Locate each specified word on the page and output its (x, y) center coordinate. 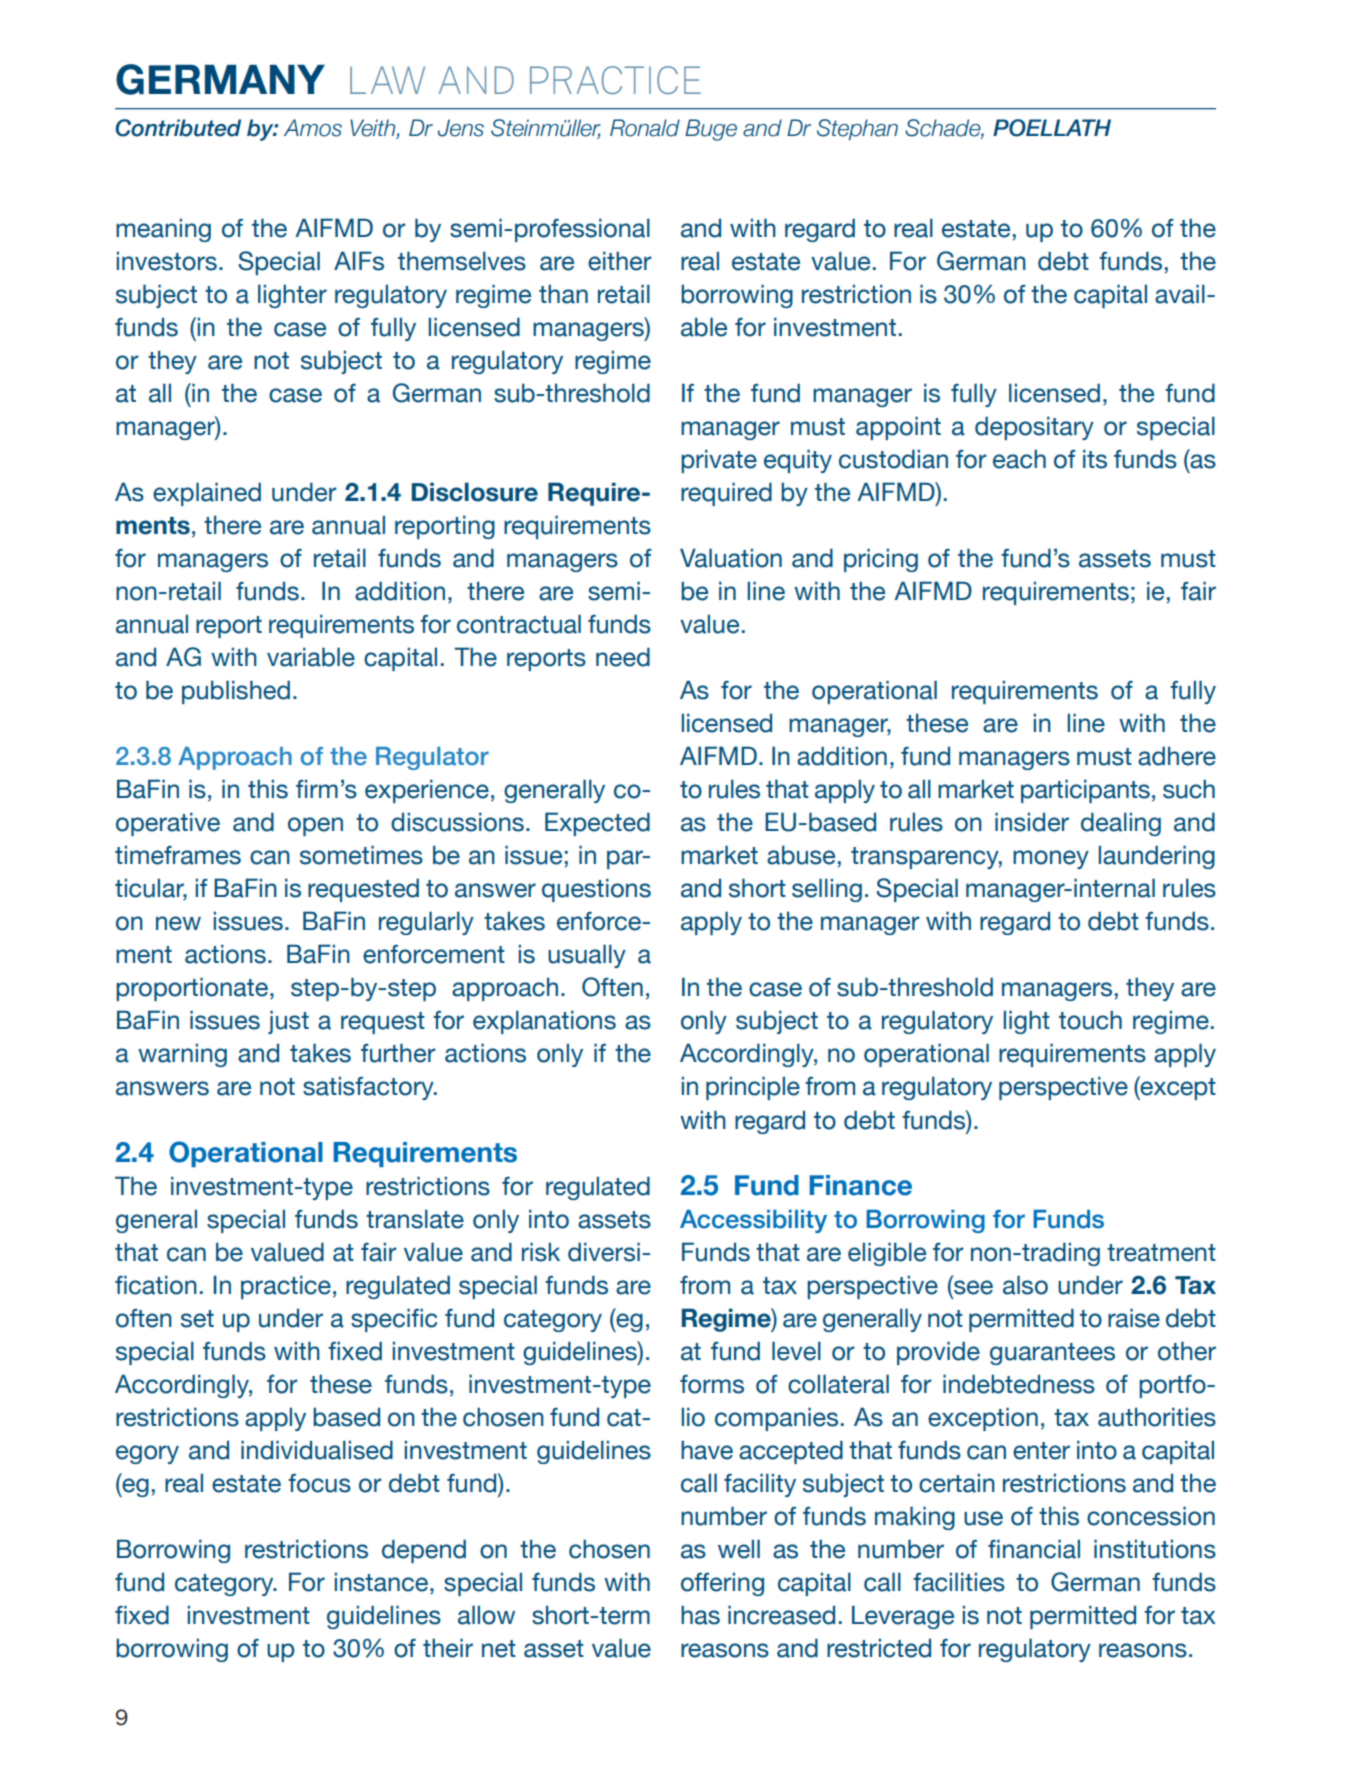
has (700, 1615)
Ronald (645, 128)
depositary (1034, 428)
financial (1034, 1549)
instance (381, 1582)
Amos (313, 128)
